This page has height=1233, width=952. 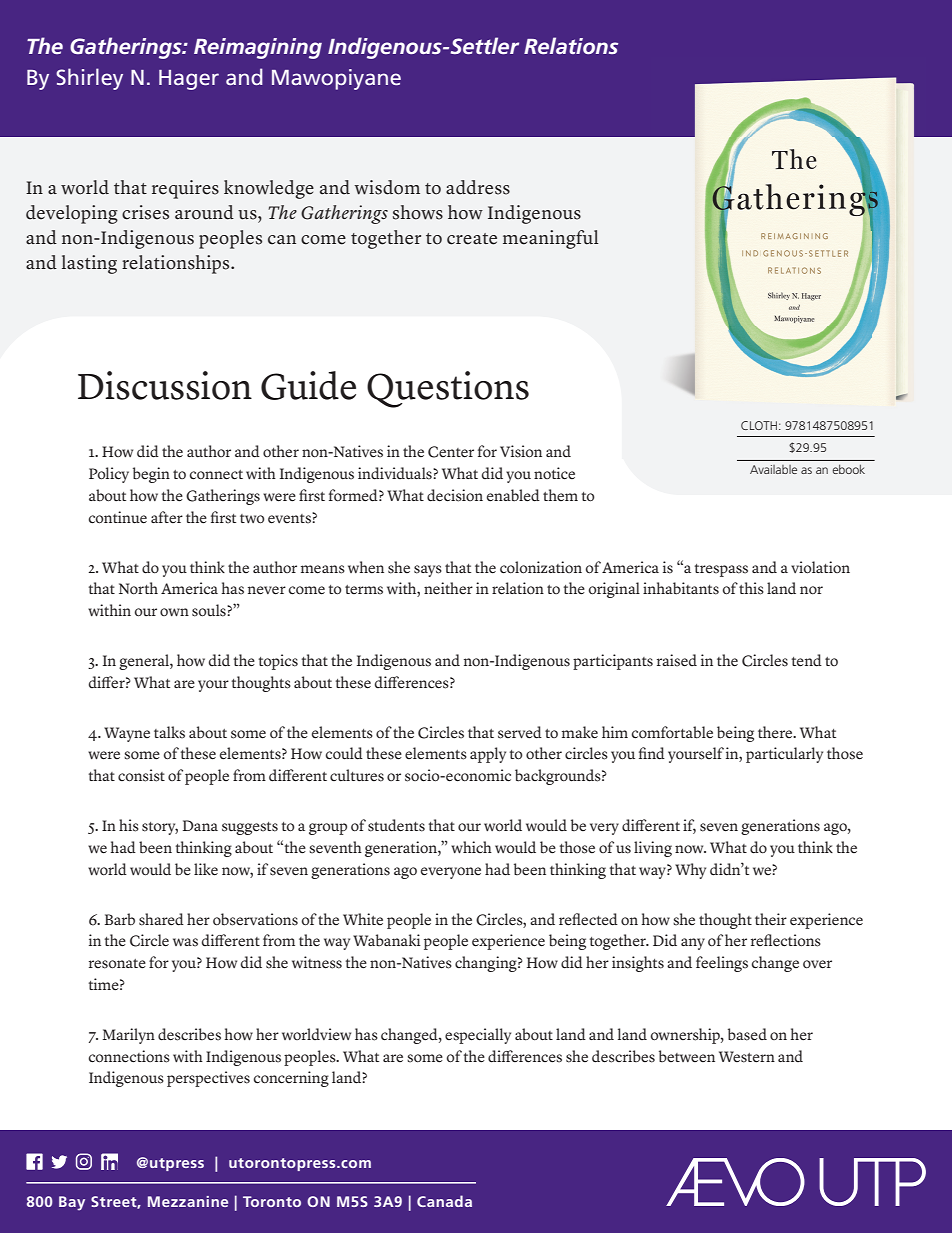 I want to click on Mezzanine, so click(x=188, y=1201).
